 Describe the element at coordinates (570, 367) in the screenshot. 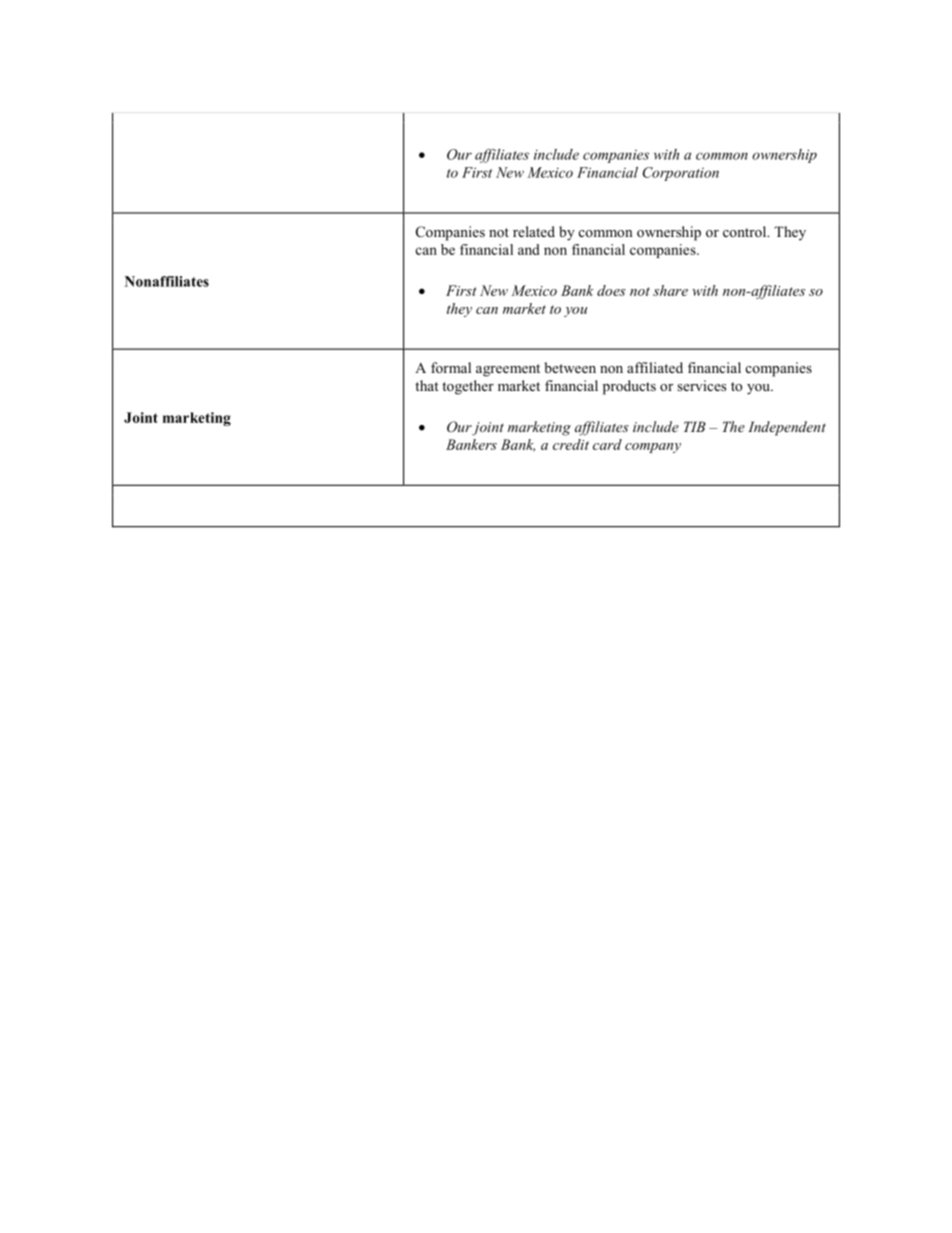

I see `between` at that location.
